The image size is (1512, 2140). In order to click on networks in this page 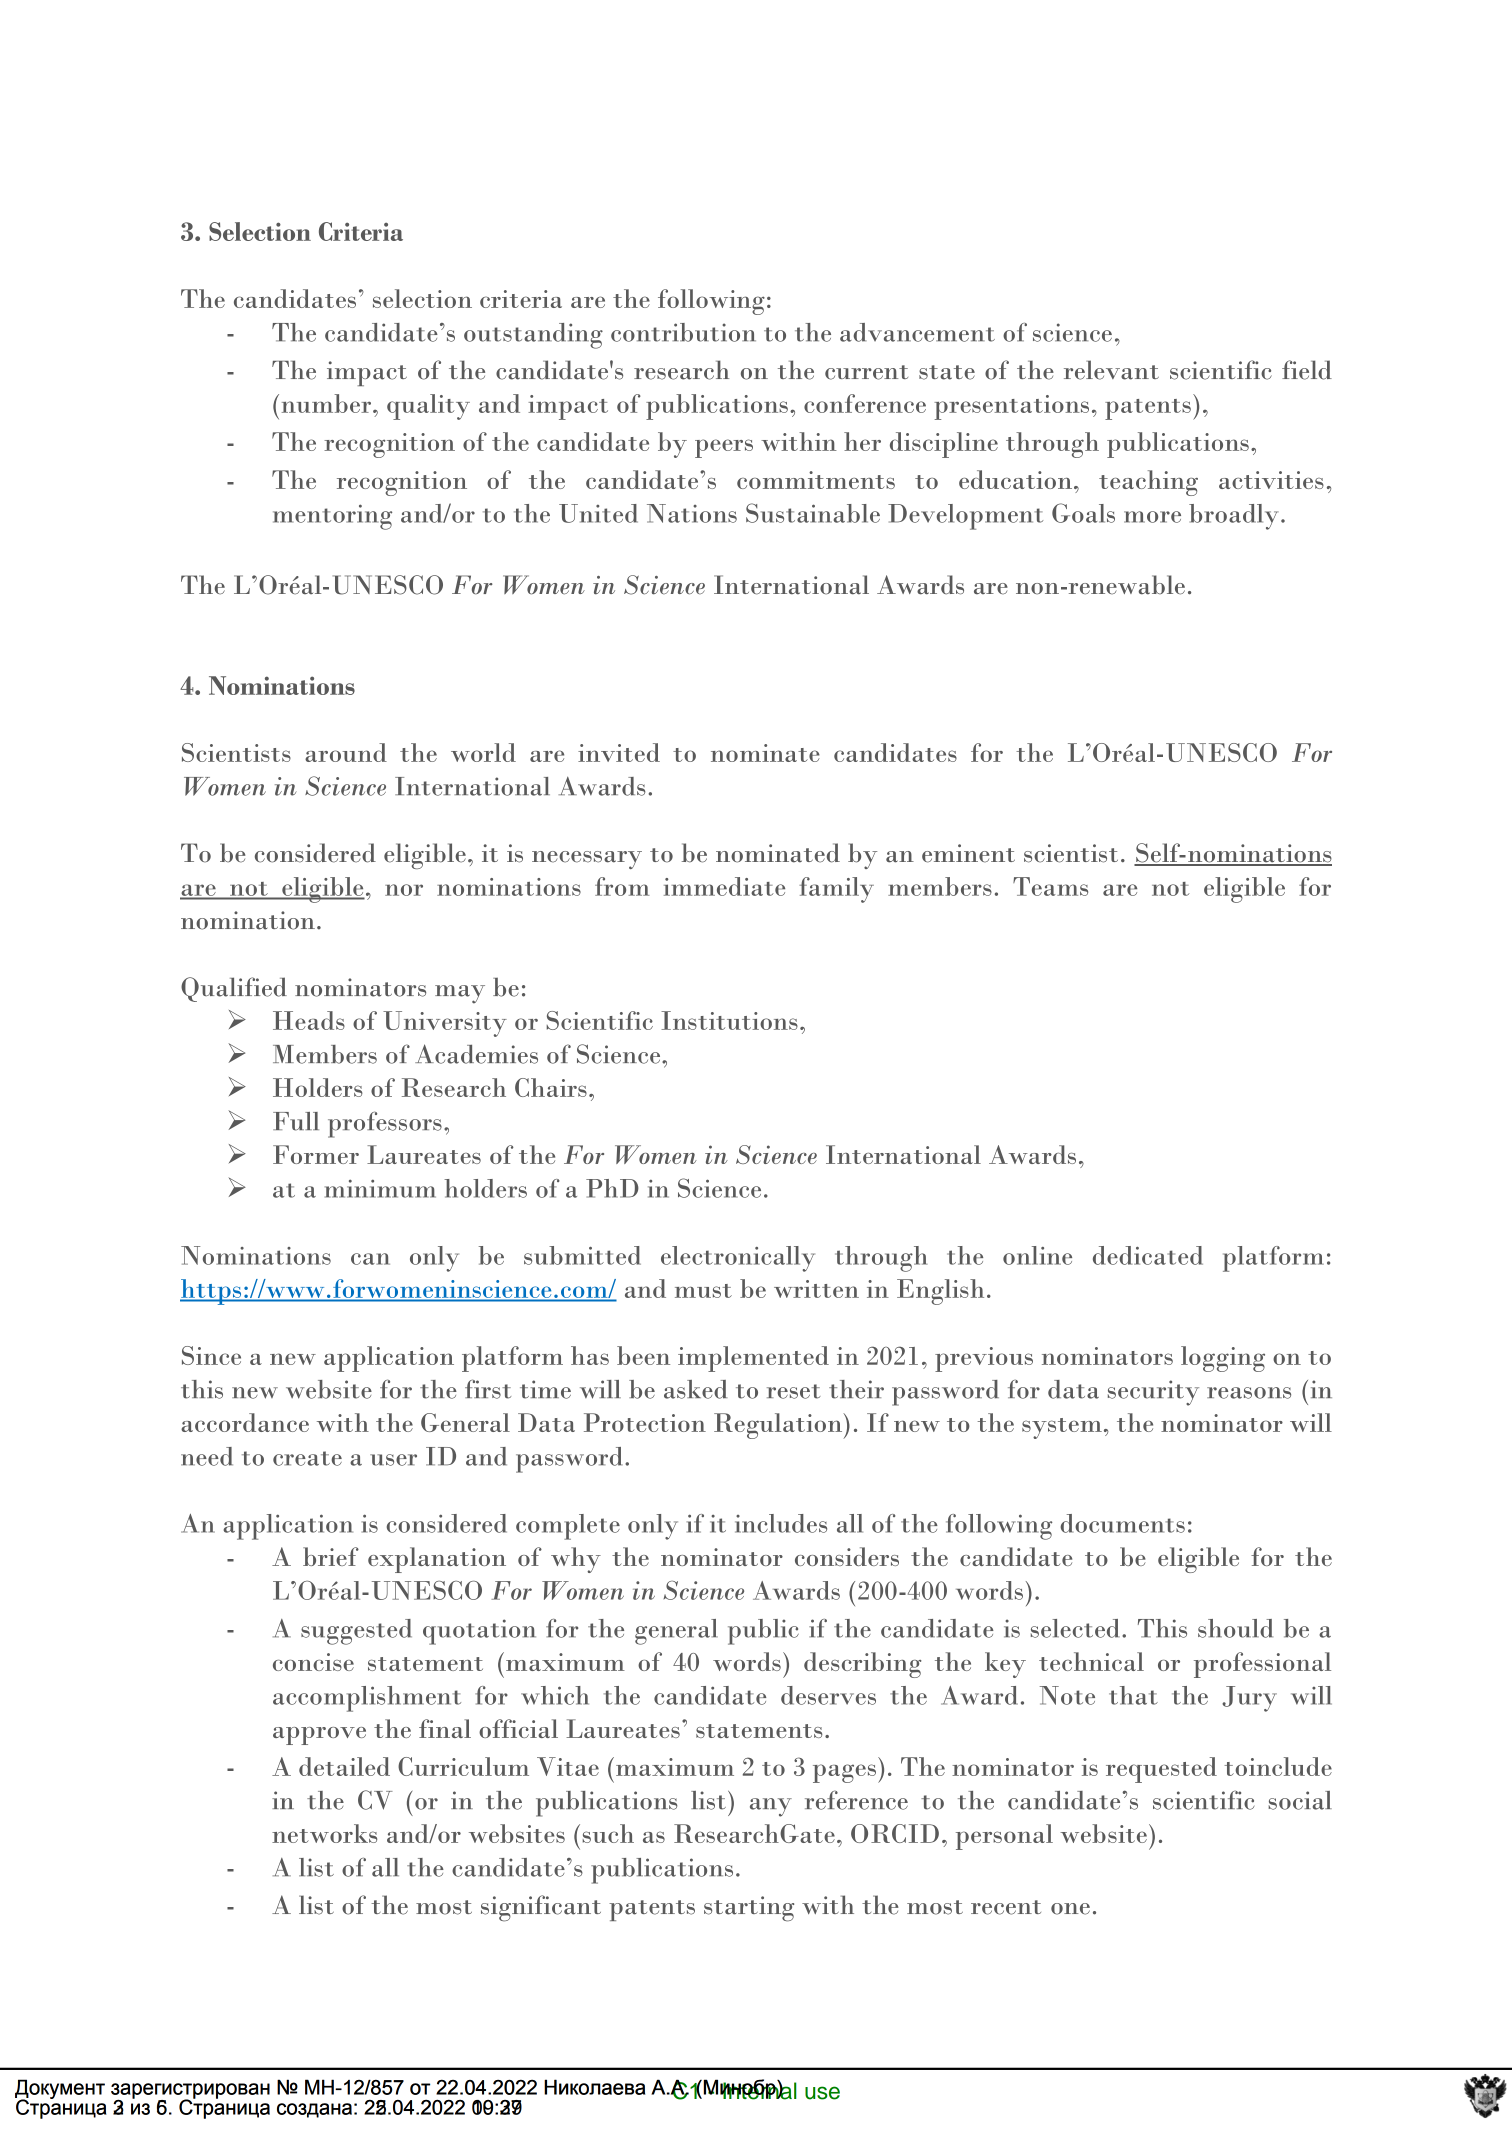, I will do `click(324, 1833)`.
